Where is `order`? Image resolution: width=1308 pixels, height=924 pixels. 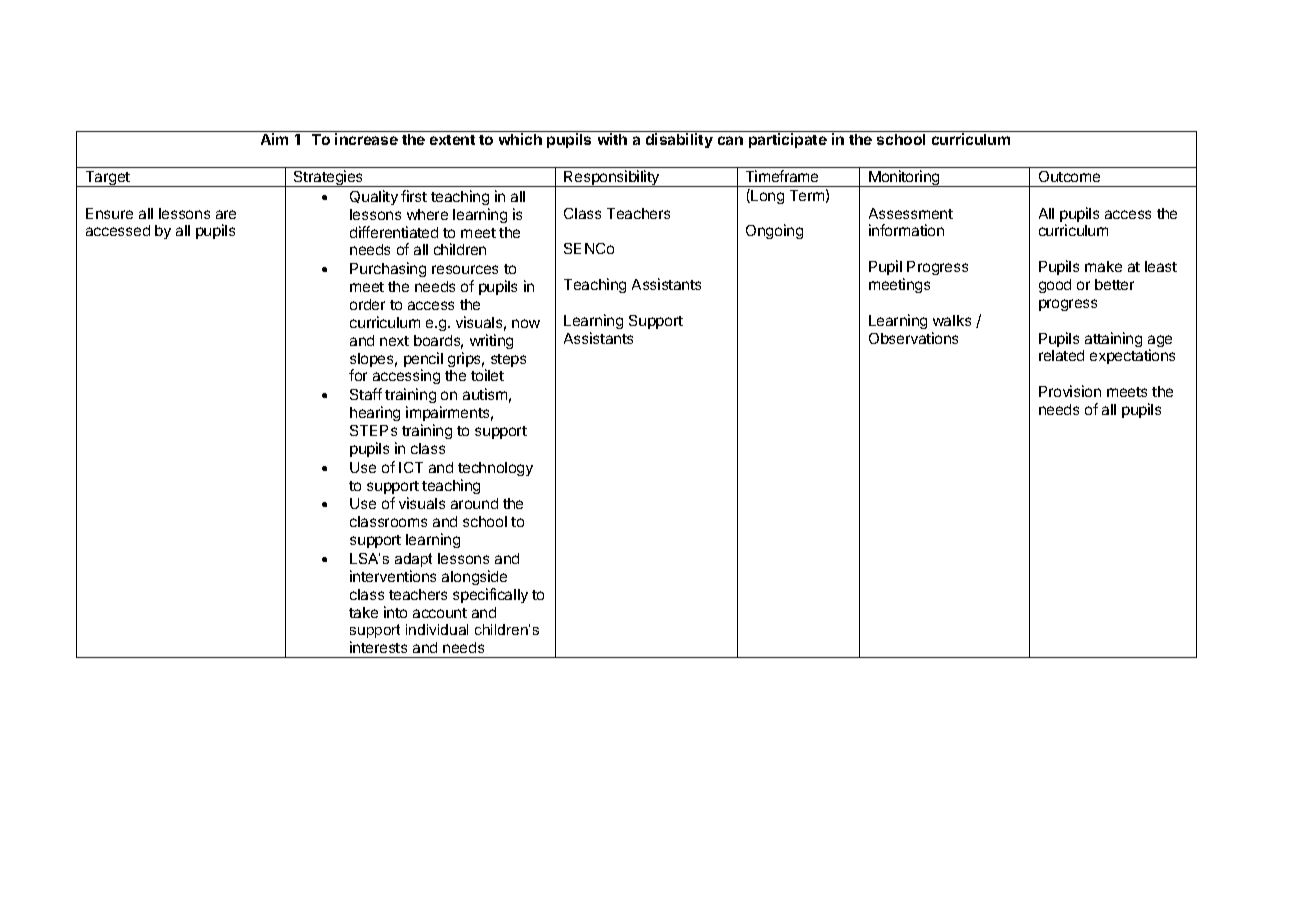 order is located at coordinates (367, 304).
